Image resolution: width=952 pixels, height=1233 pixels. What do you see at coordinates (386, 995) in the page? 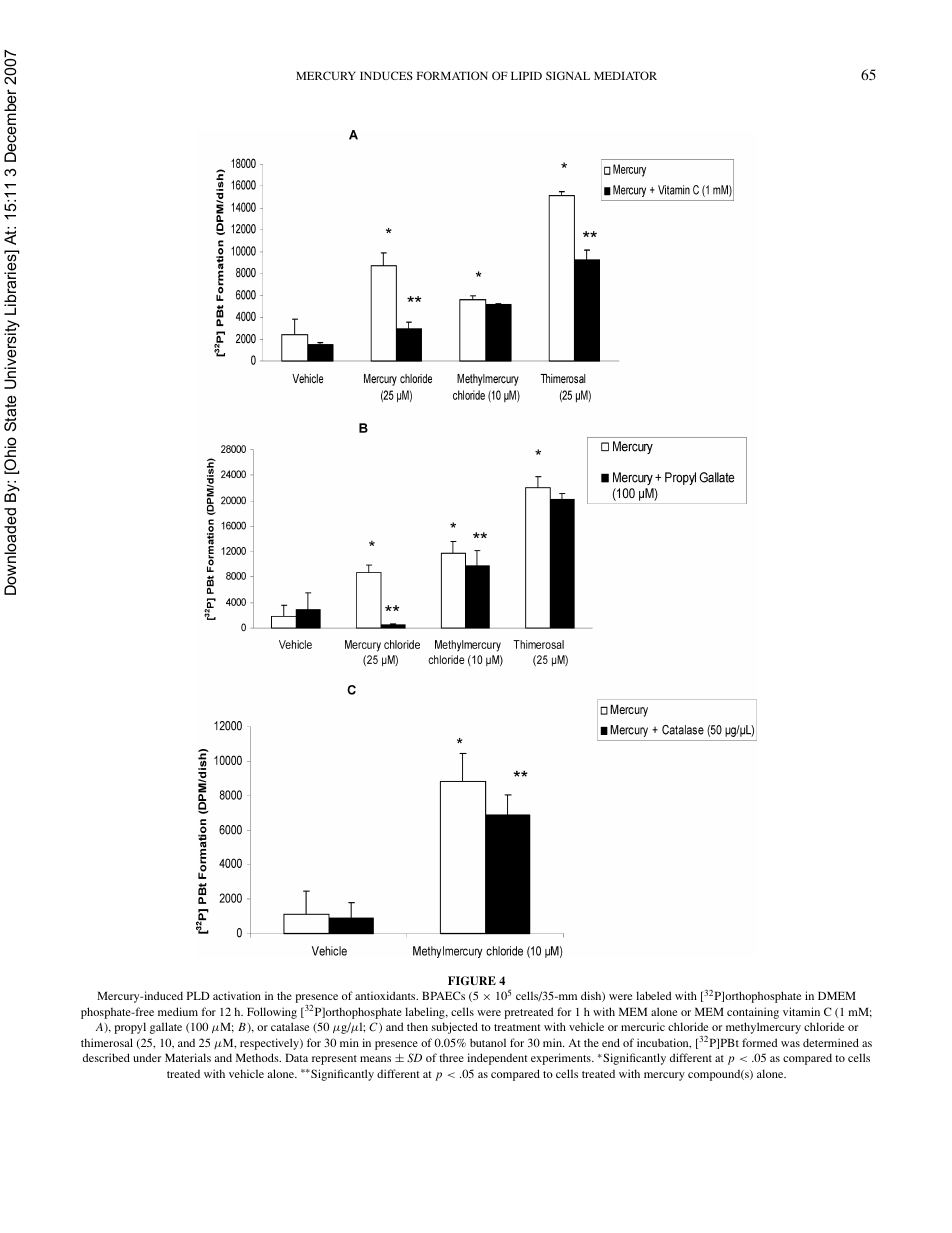
I see `antioxidants` at bounding box center [386, 995].
